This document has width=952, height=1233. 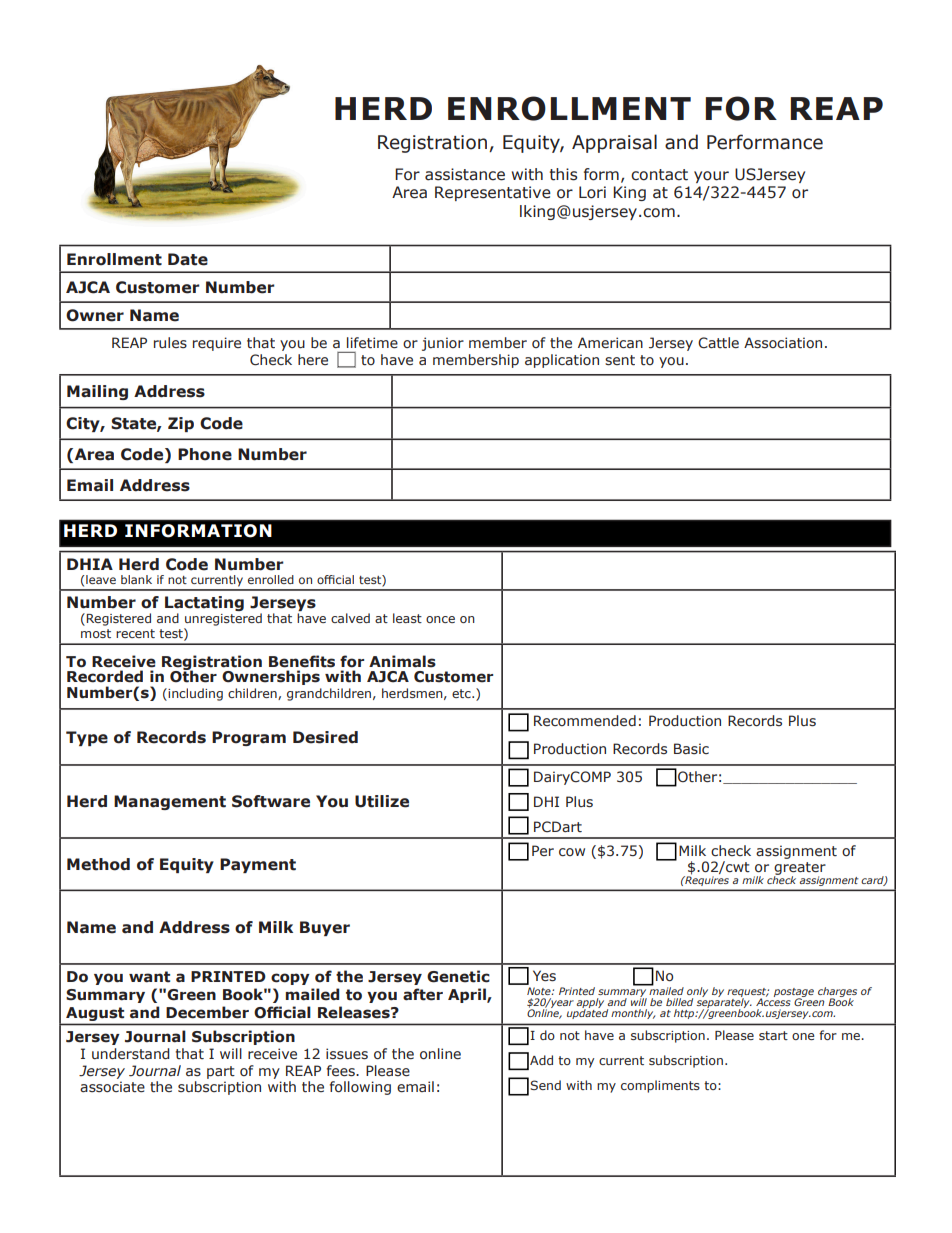 What do you see at coordinates (800, 869) in the document?
I see `greater` at bounding box center [800, 869].
